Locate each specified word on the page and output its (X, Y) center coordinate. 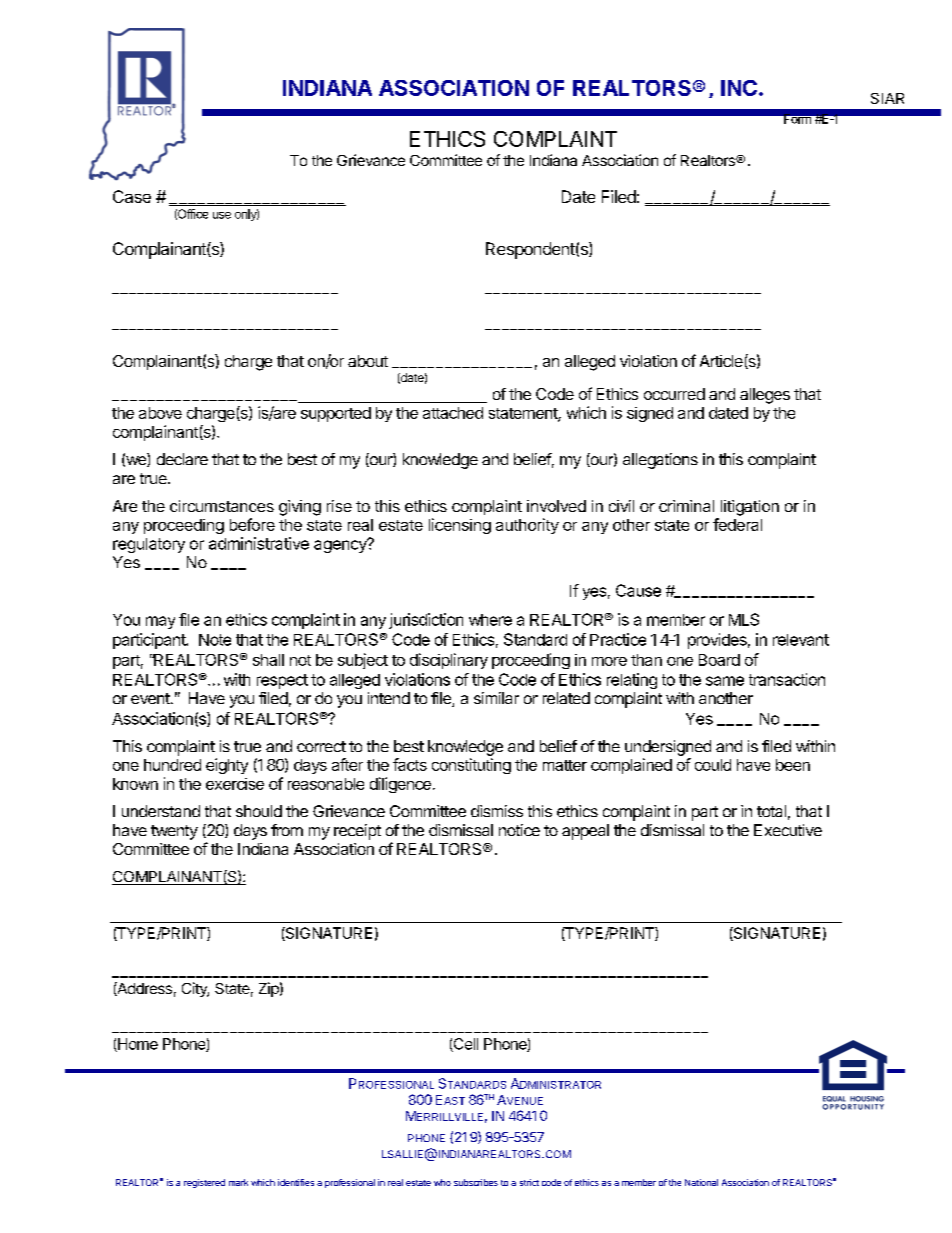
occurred (674, 394)
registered (204, 1183)
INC (739, 88)
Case (132, 196)
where (490, 620)
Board (719, 660)
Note (215, 640)
